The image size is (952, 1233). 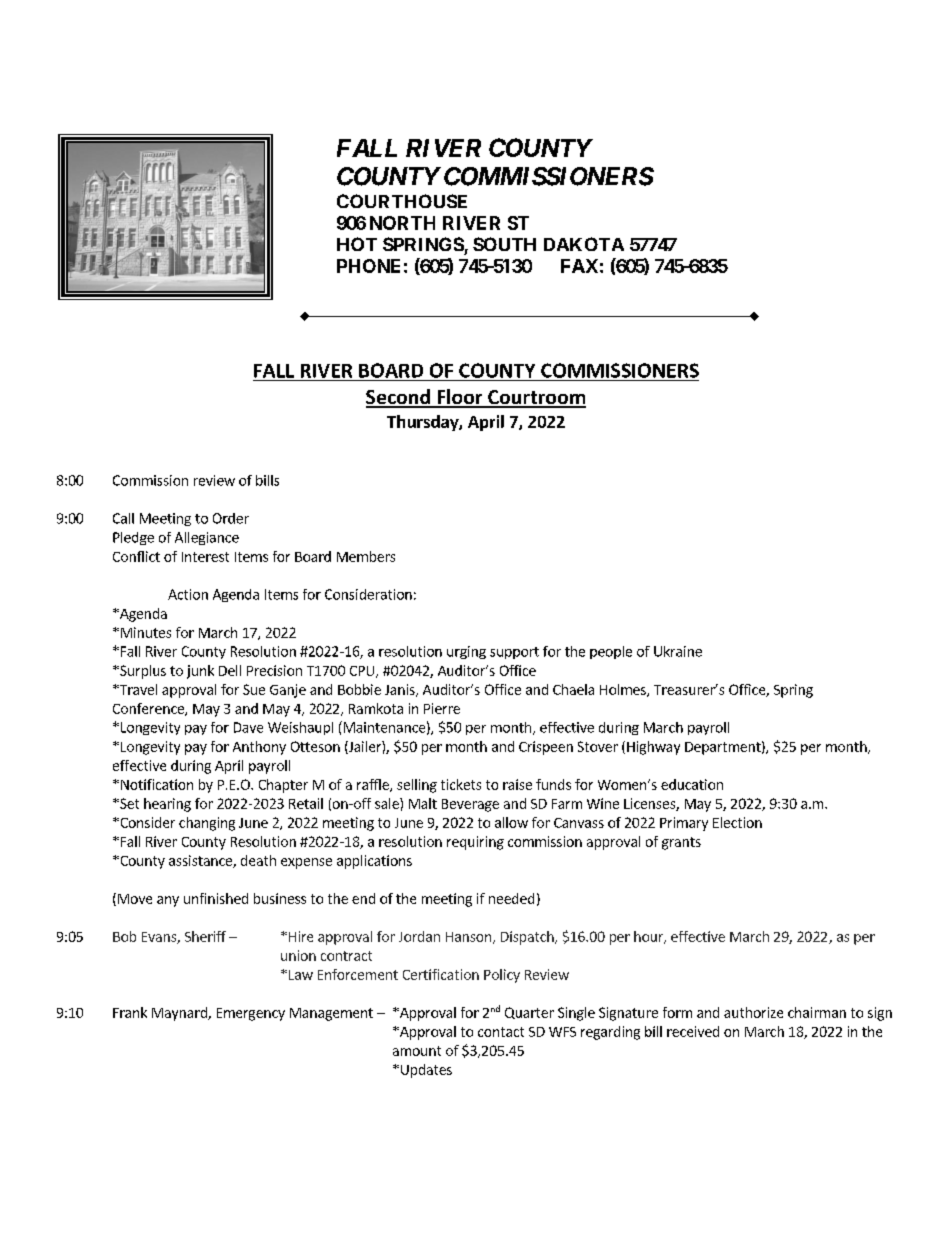 What do you see at coordinates (653, 748) in the page?
I see `Highway` at bounding box center [653, 748].
